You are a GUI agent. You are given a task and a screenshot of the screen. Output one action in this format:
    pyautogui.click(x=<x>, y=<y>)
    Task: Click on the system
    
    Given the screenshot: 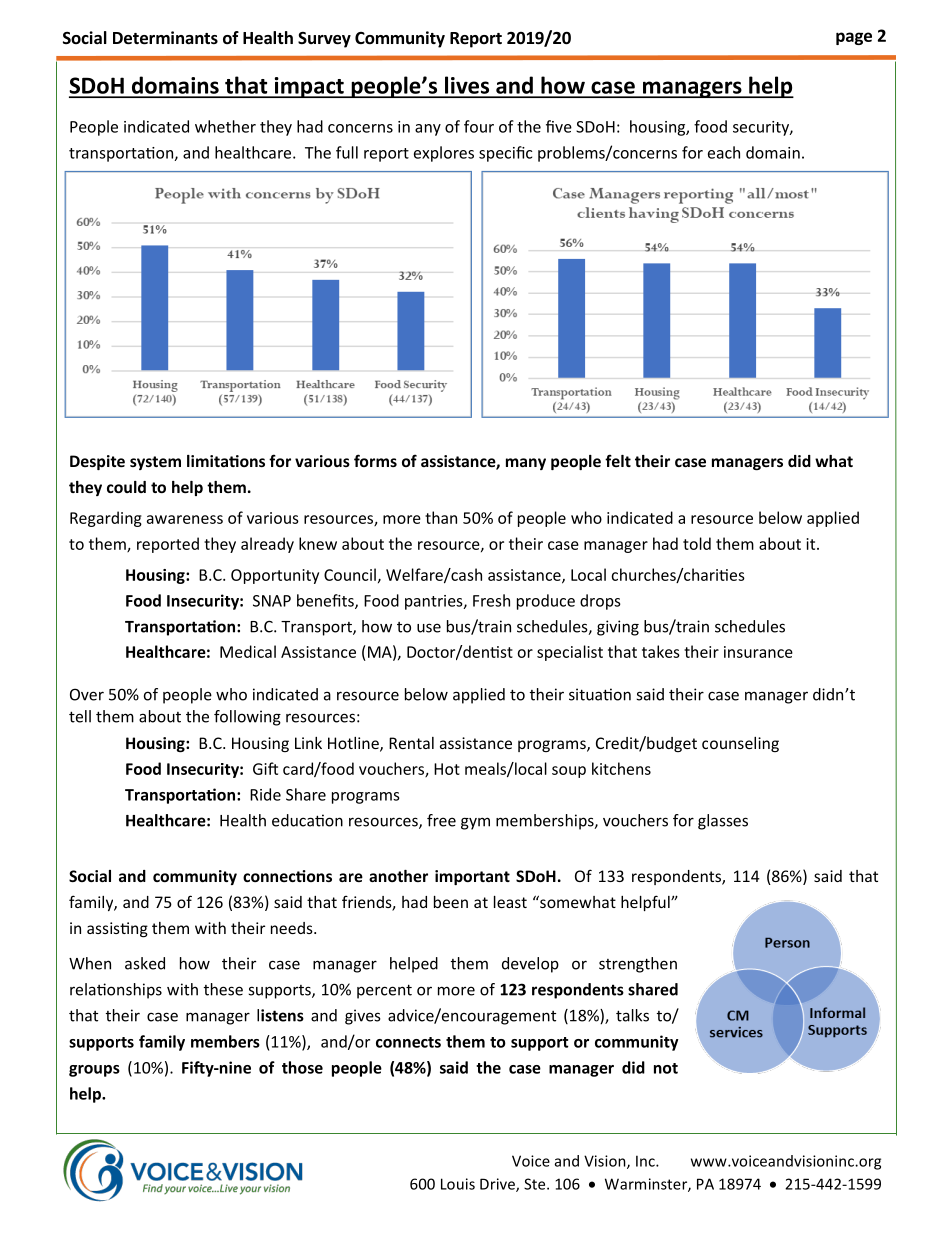 What is the action you would take?
    pyautogui.click(x=155, y=463)
